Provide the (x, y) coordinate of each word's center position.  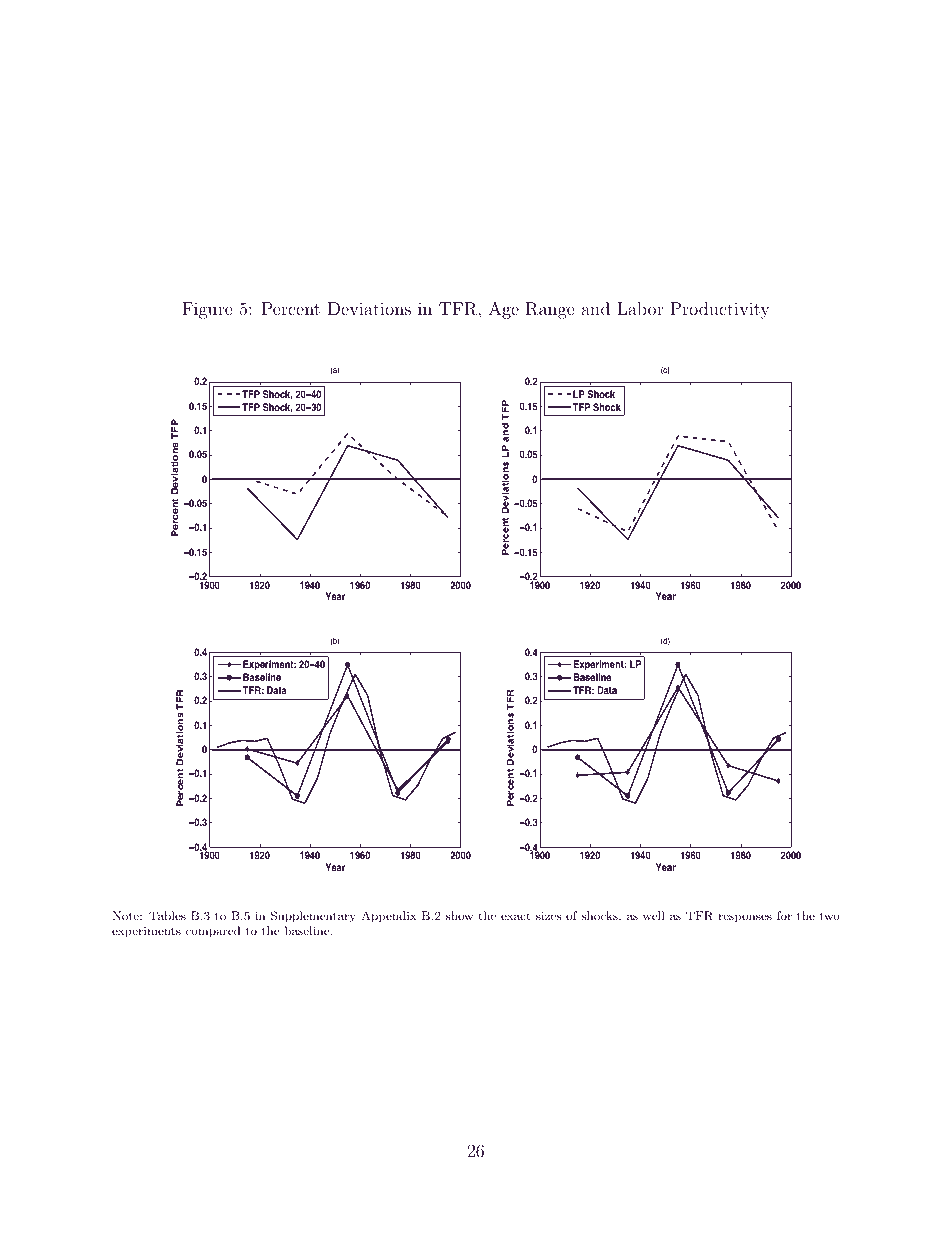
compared (213, 932)
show (459, 915)
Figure (207, 310)
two (830, 916)
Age (504, 310)
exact (516, 916)
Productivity (720, 310)
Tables (167, 915)
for (784, 915)
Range (550, 310)
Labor (640, 308)
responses (745, 918)
